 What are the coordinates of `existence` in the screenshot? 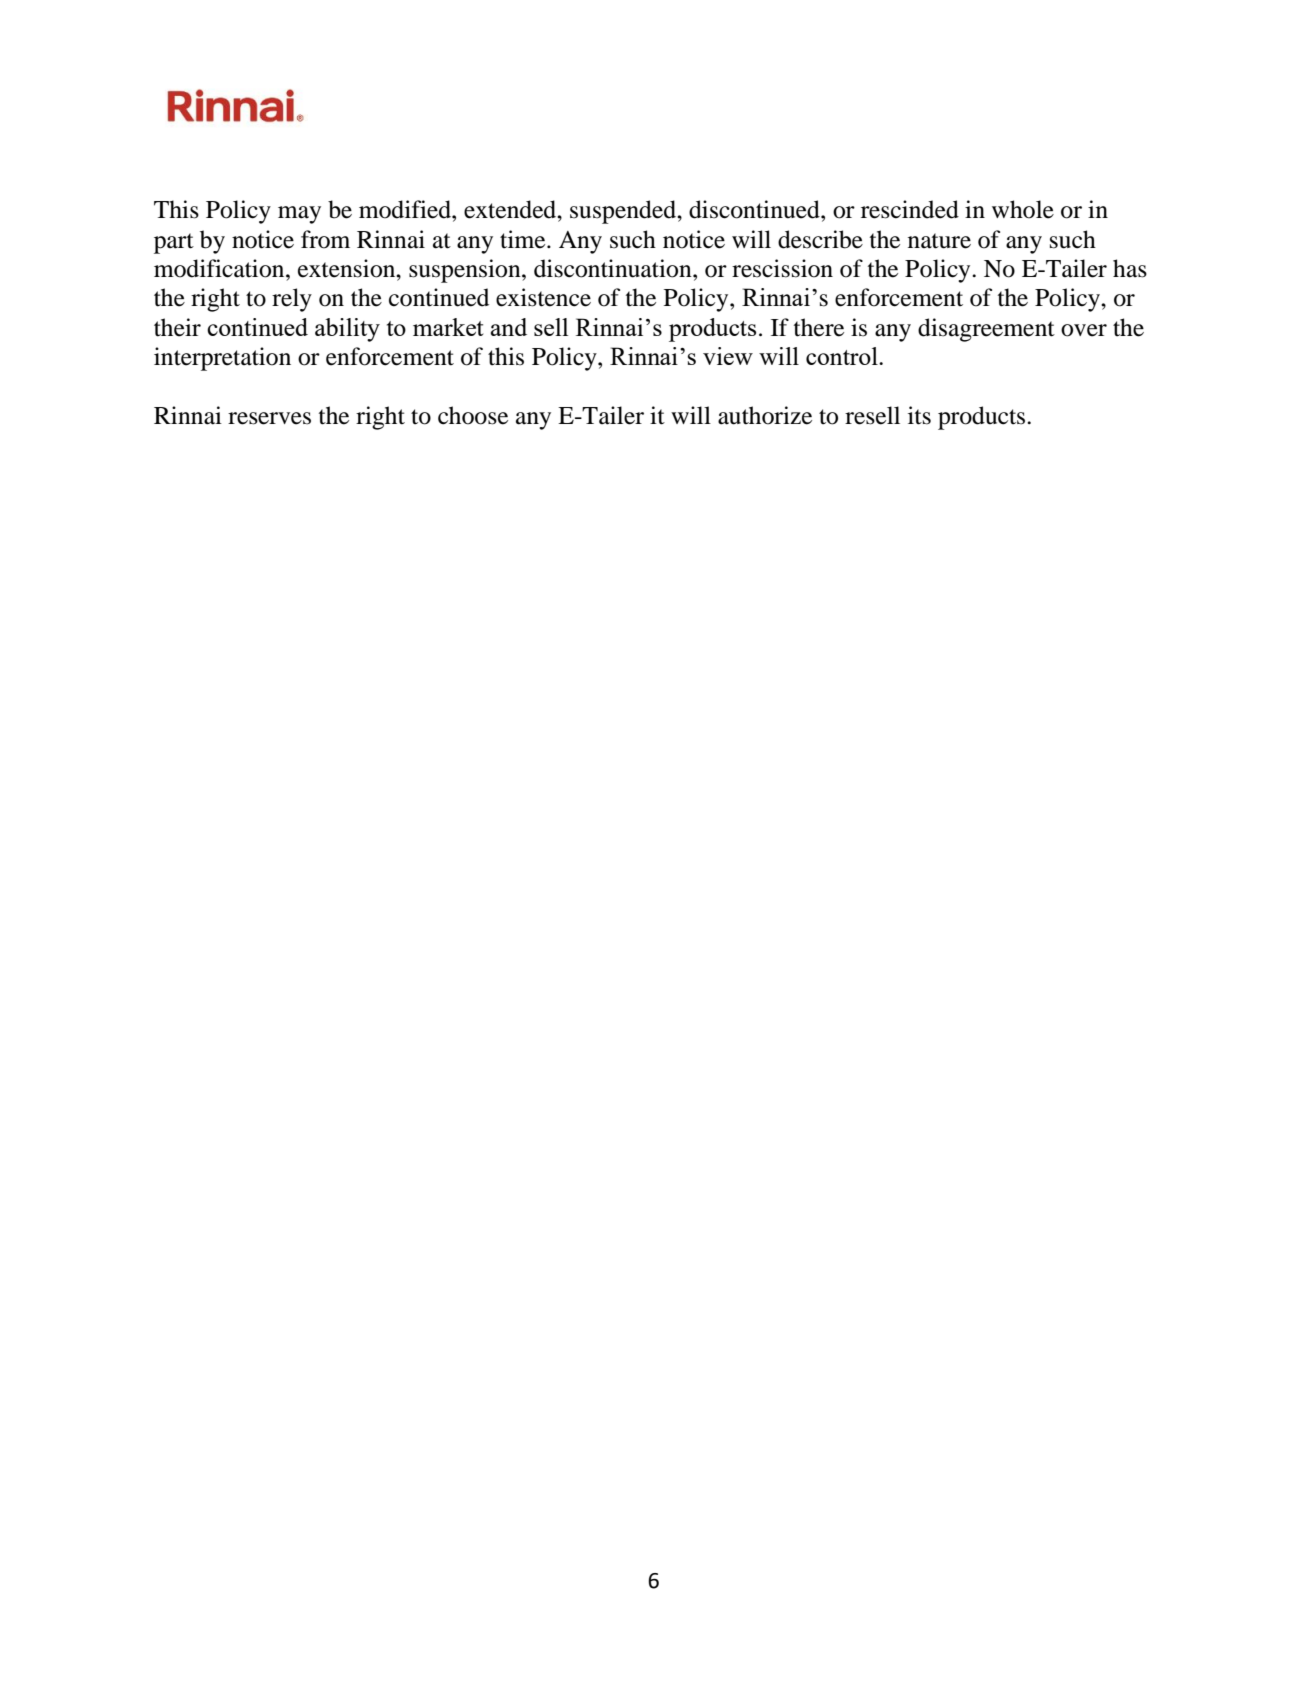 It's located at (543, 297).
